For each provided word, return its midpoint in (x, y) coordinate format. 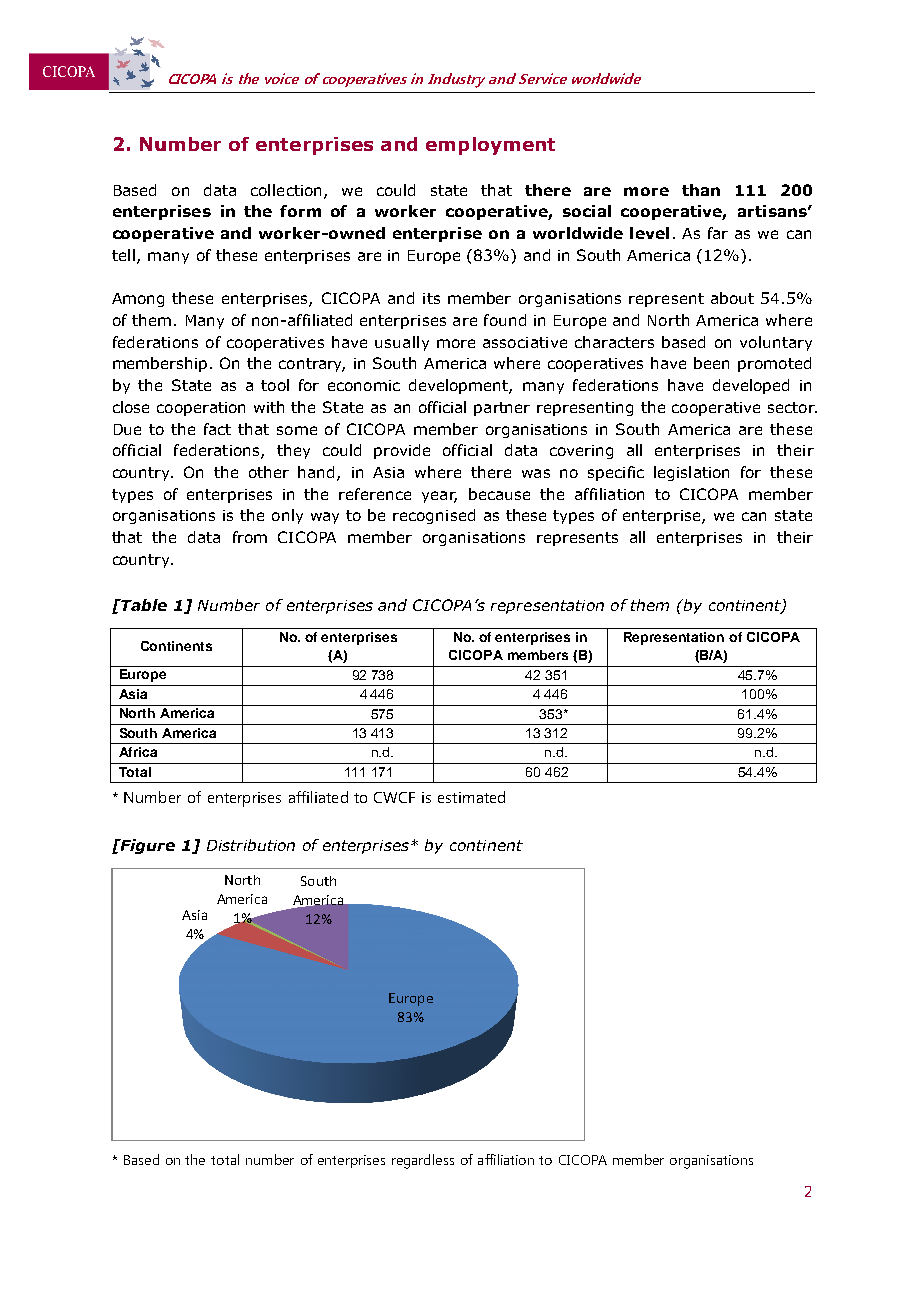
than (701, 190)
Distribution (251, 845)
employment (490, 146)
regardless (423, 1161)
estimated (471, 797)
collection (286, 190)
